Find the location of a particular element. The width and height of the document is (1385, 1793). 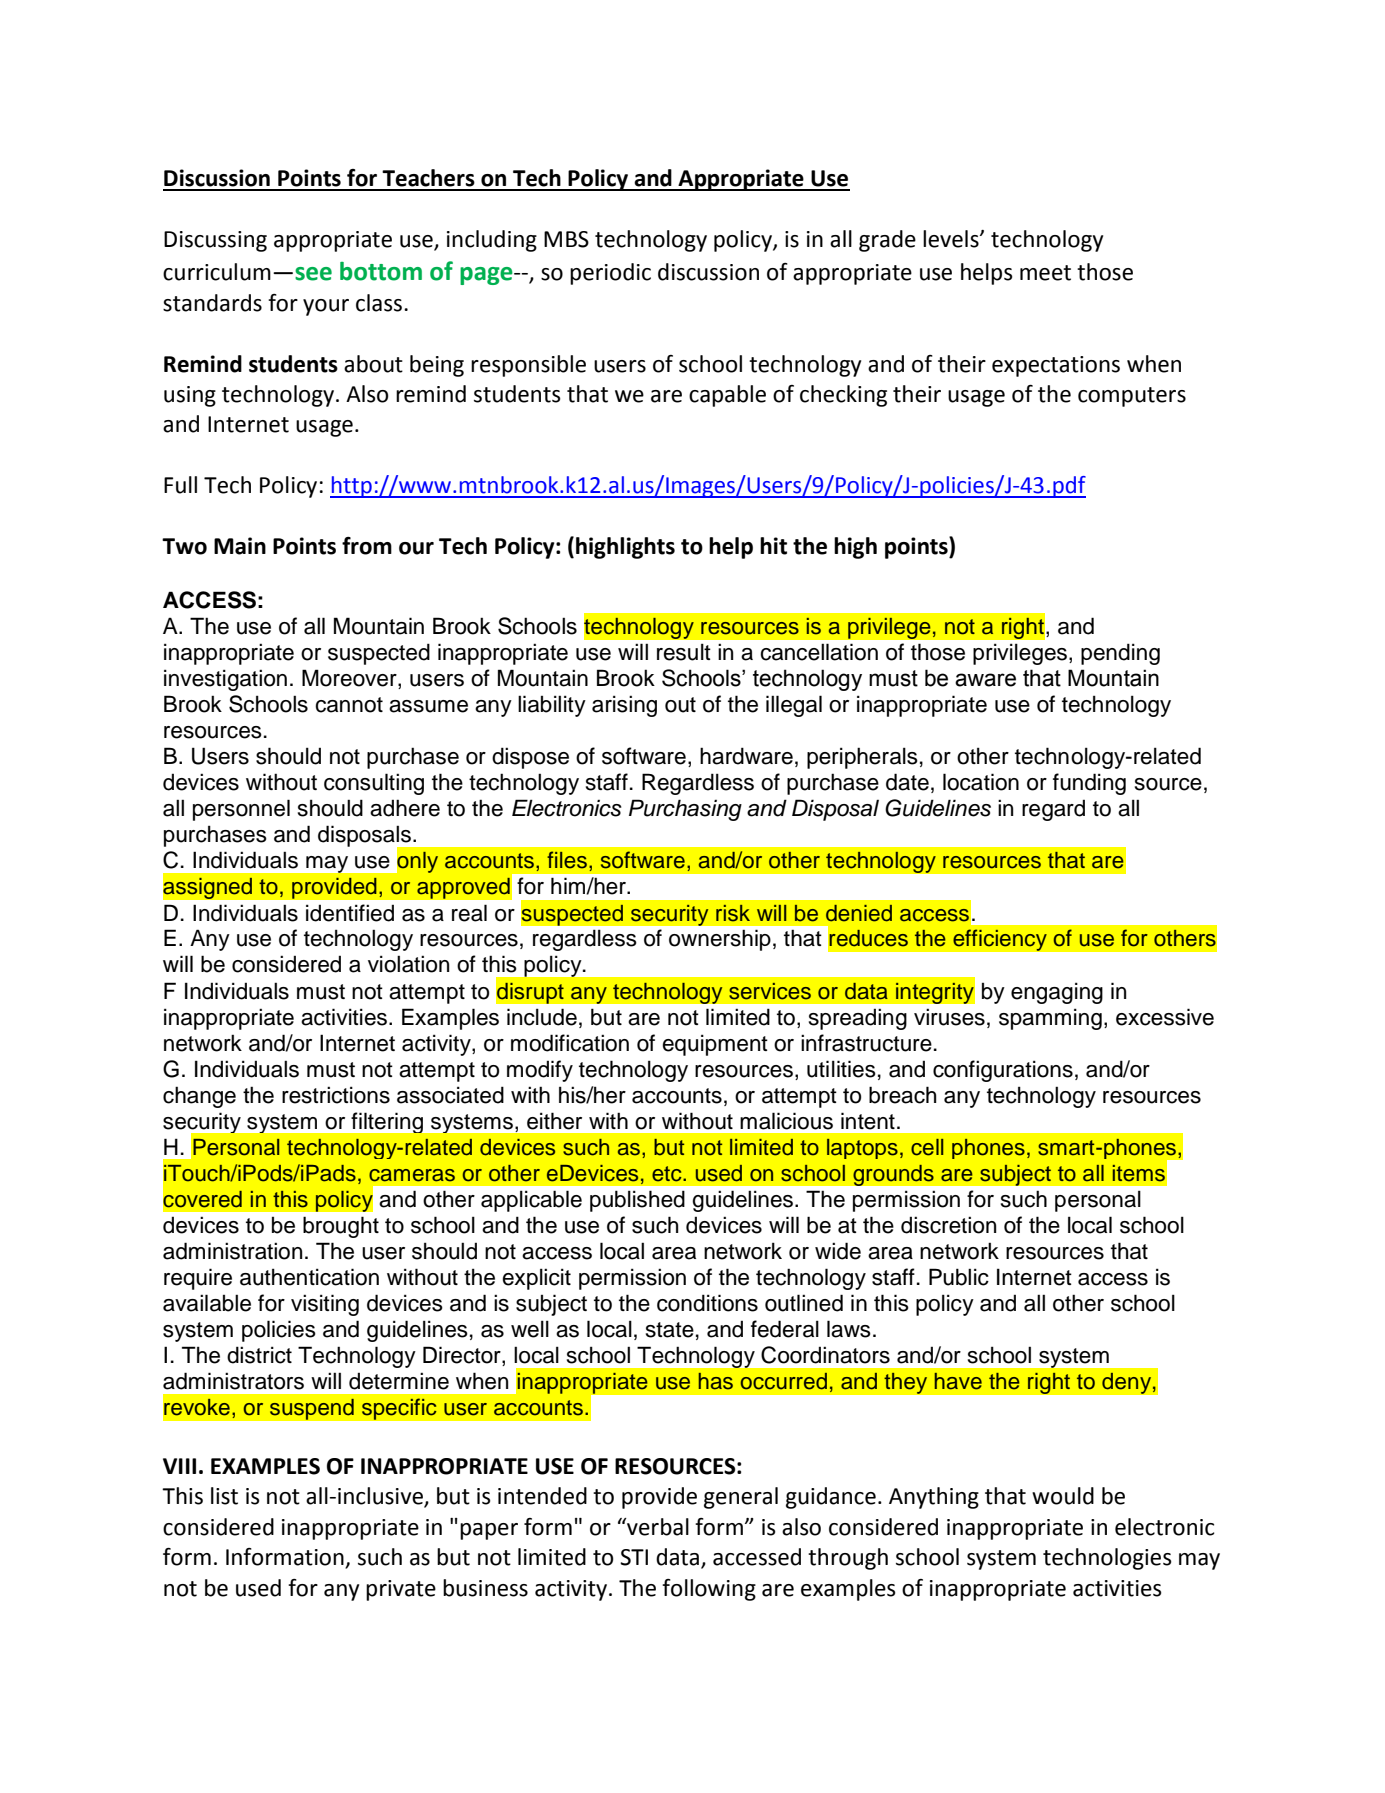

Public is located at coordinates (959, 1277).
